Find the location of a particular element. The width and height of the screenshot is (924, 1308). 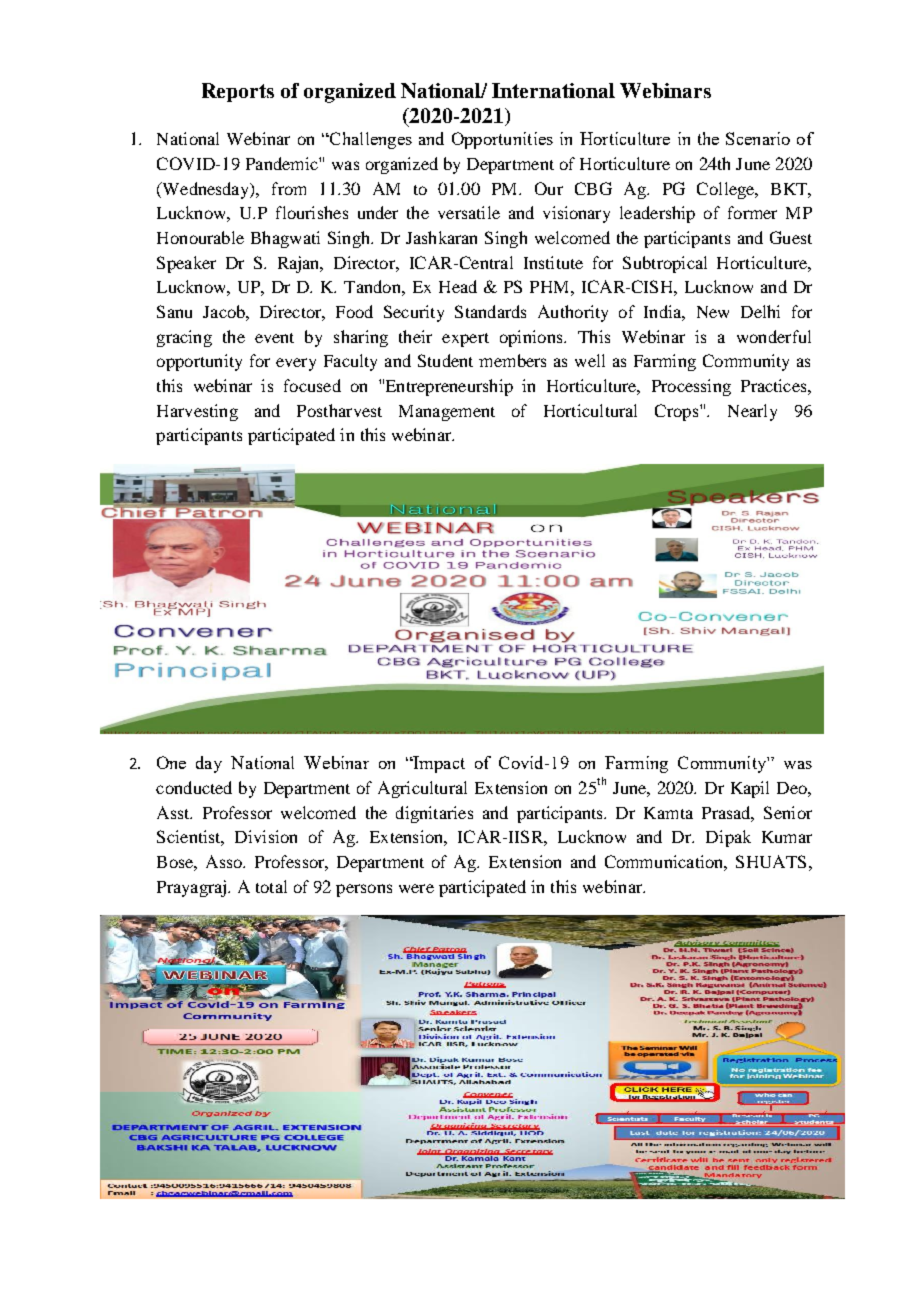

were is located at coordinates (416, 888).
